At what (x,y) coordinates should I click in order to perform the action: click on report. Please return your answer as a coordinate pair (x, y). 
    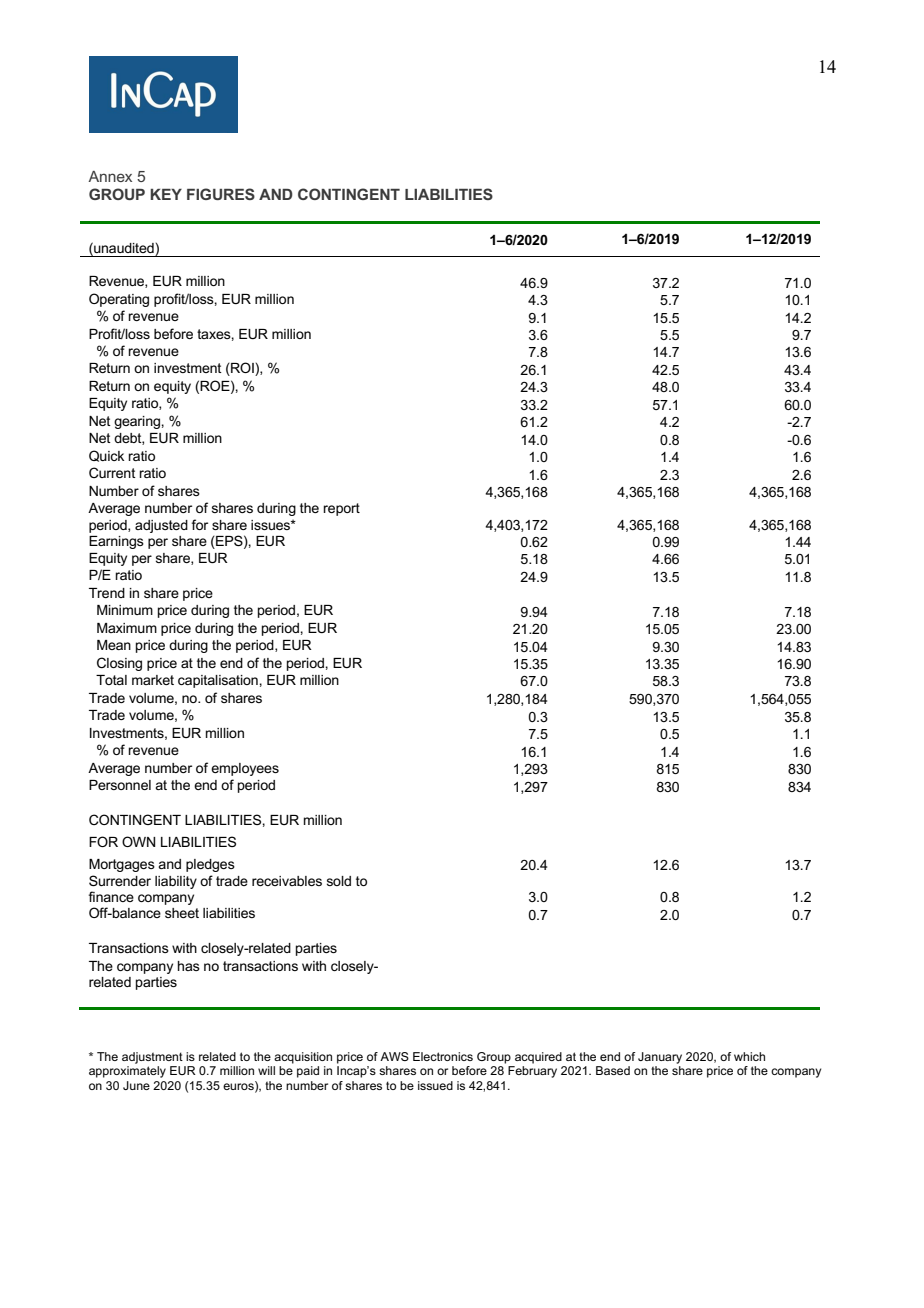
    Looking at the image, I should click on (341, 509).
